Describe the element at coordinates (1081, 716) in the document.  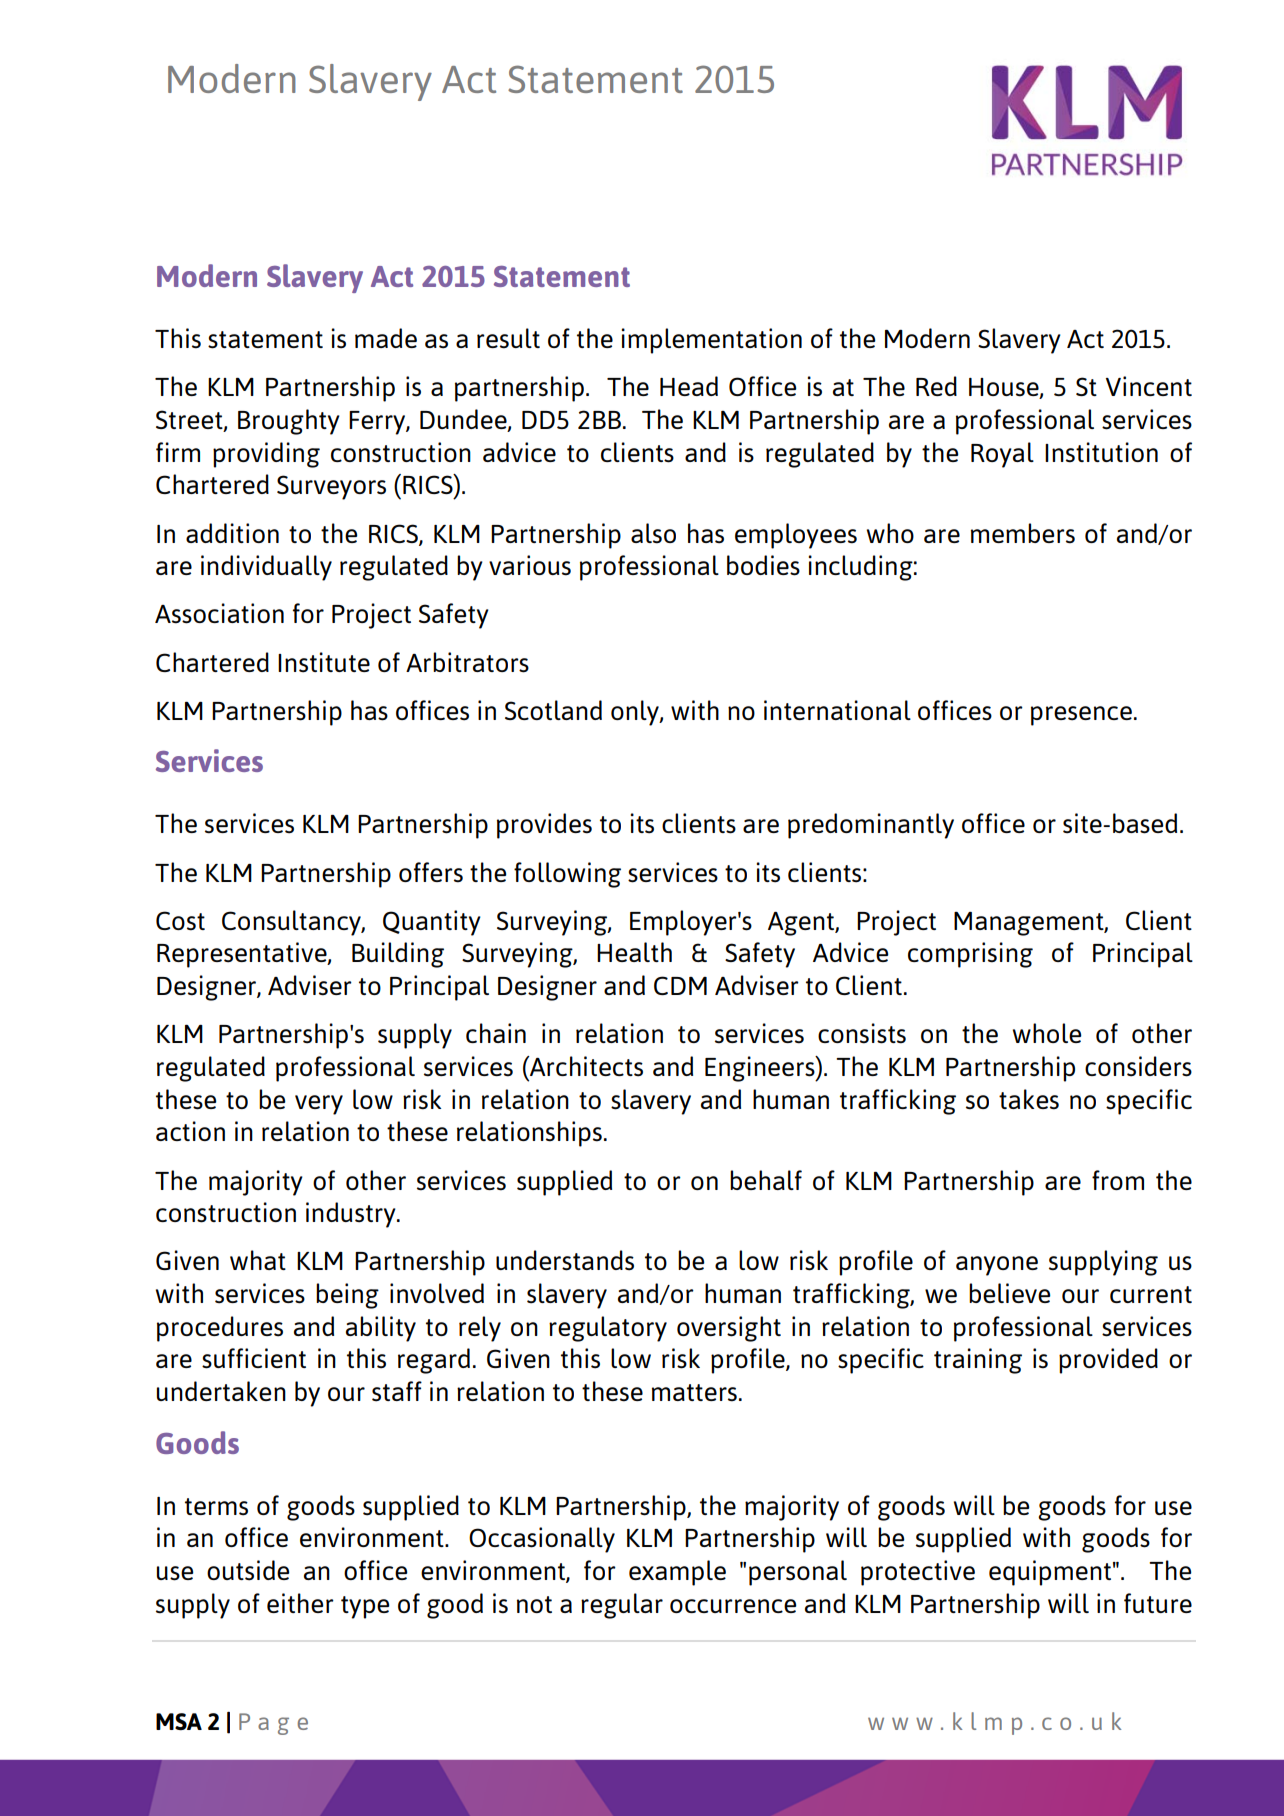
I see `presence` at that location.
